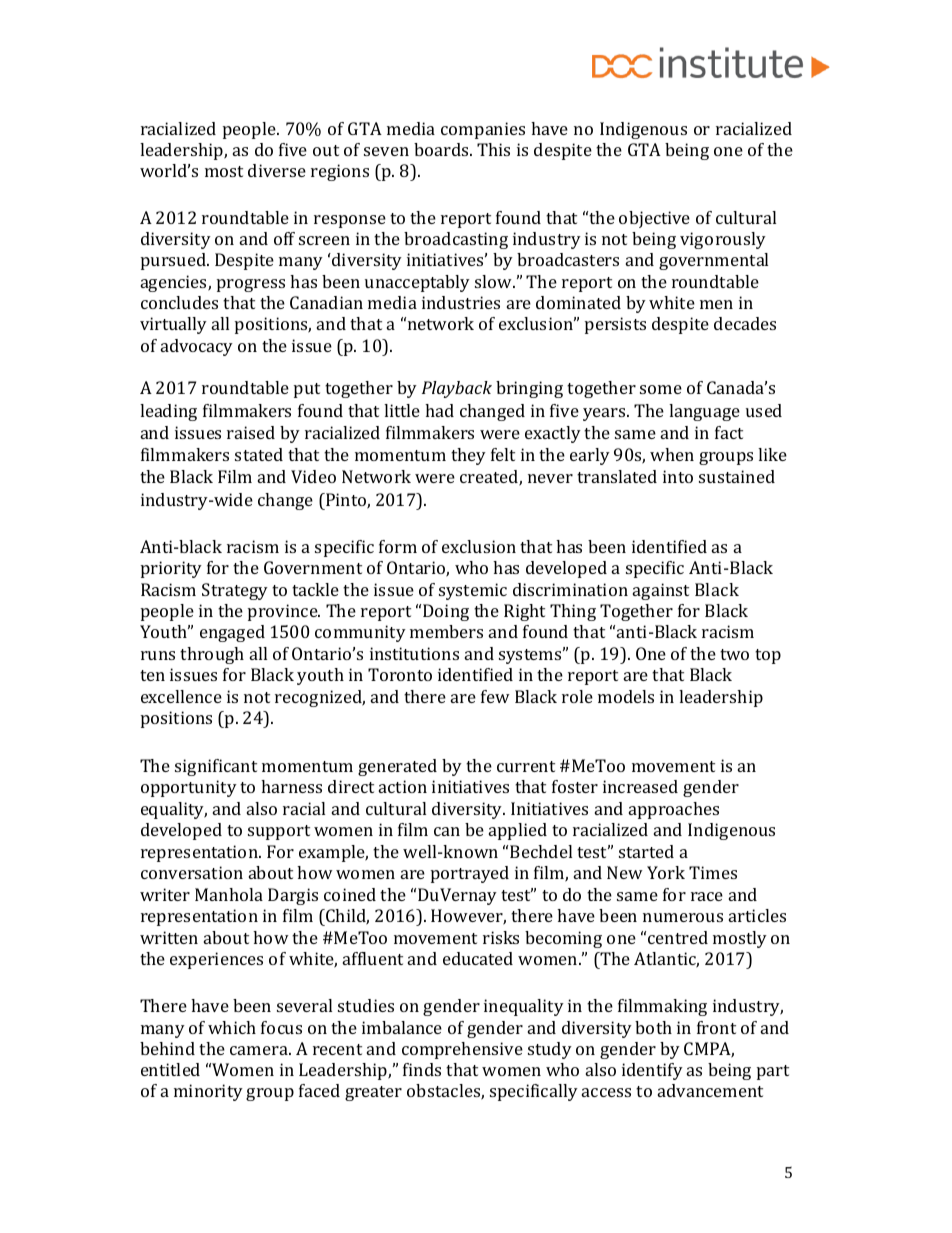 The image size is (952, 1233). What do you see at coordinates (462, 1050) in the image?
I see `comprehensive` at bounding box center [462, 1050].
